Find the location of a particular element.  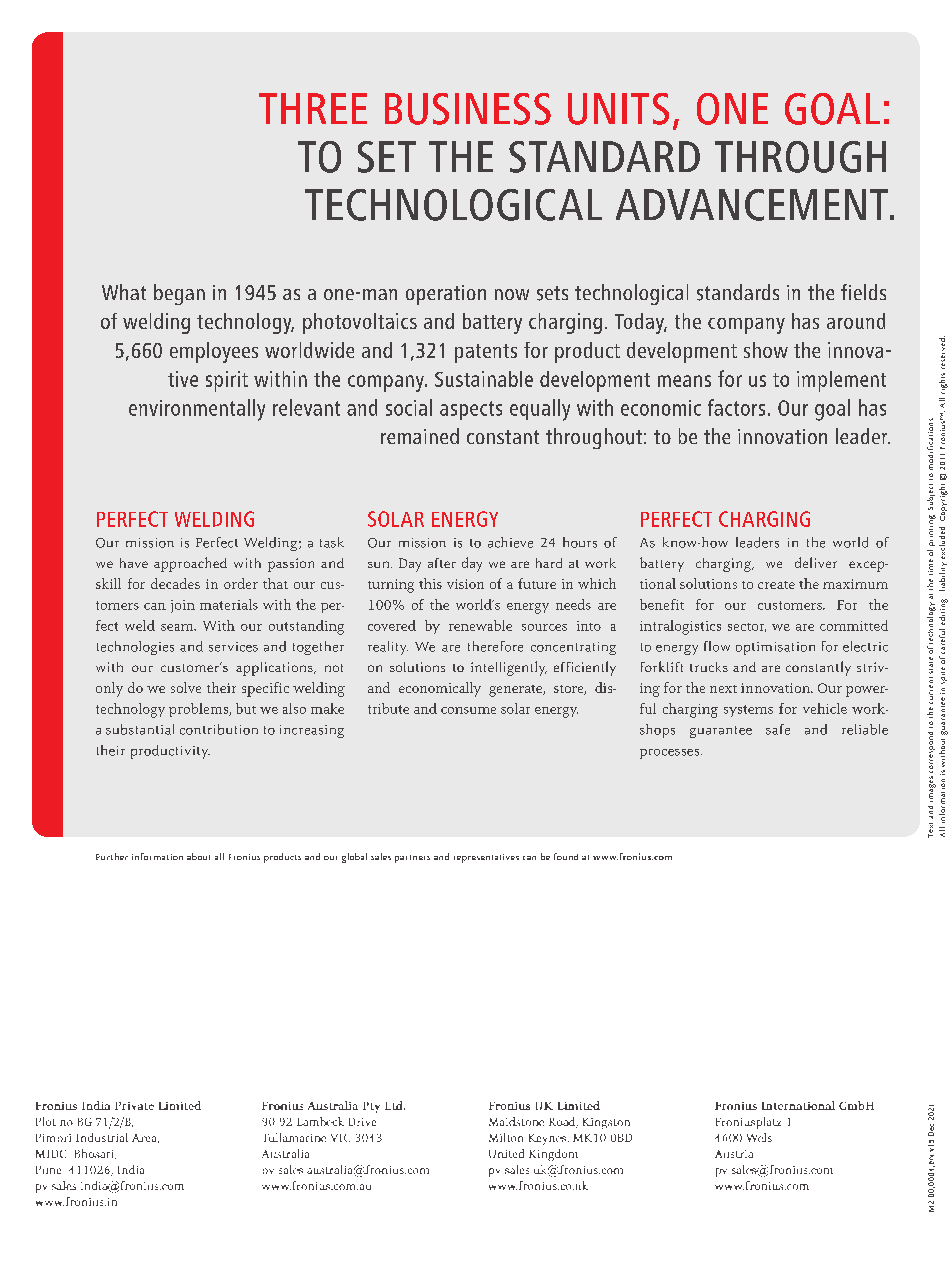

employees is located at coordinates (214, 352).
